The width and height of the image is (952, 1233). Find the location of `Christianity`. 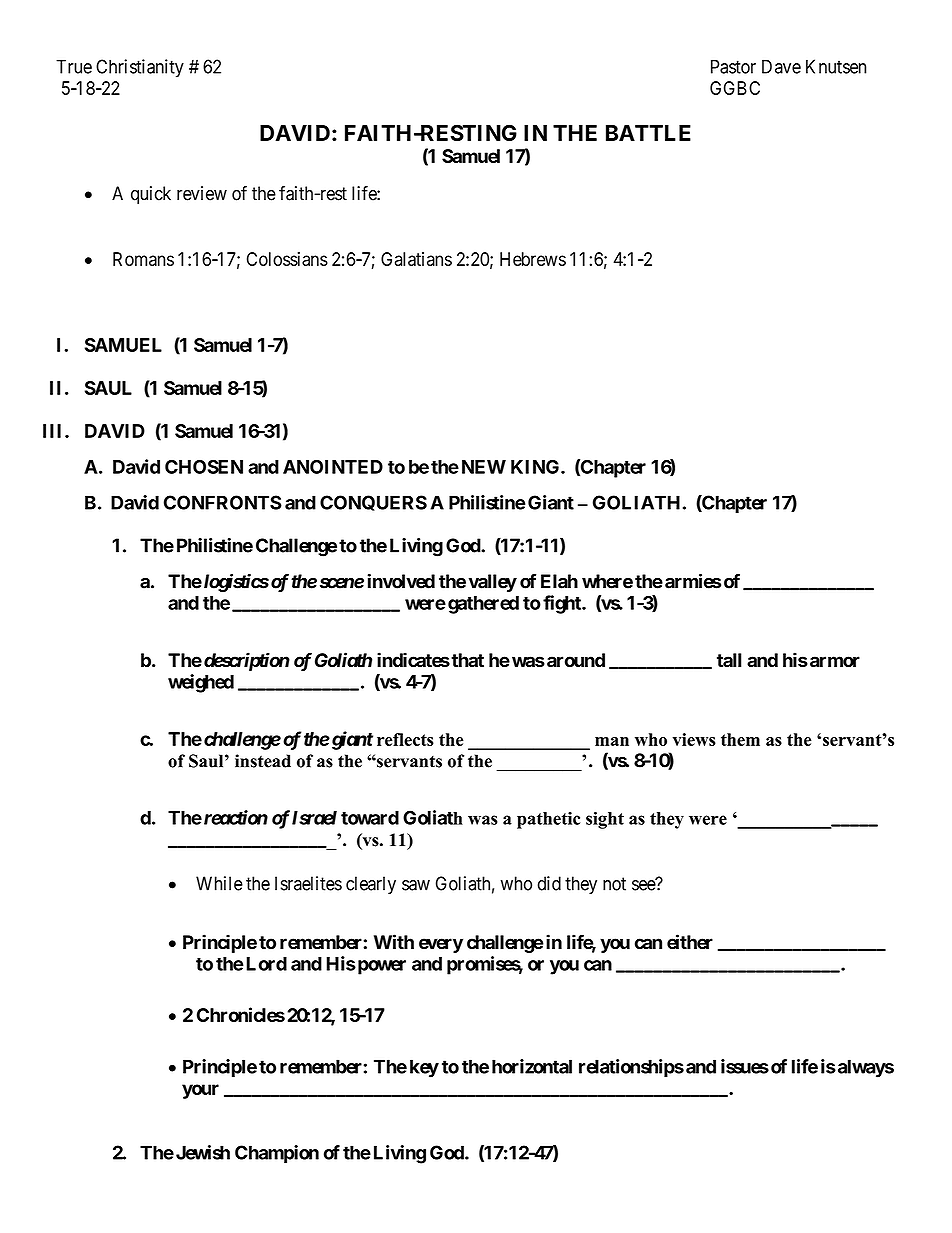

Christianity is located at coordinates (140, 68).
